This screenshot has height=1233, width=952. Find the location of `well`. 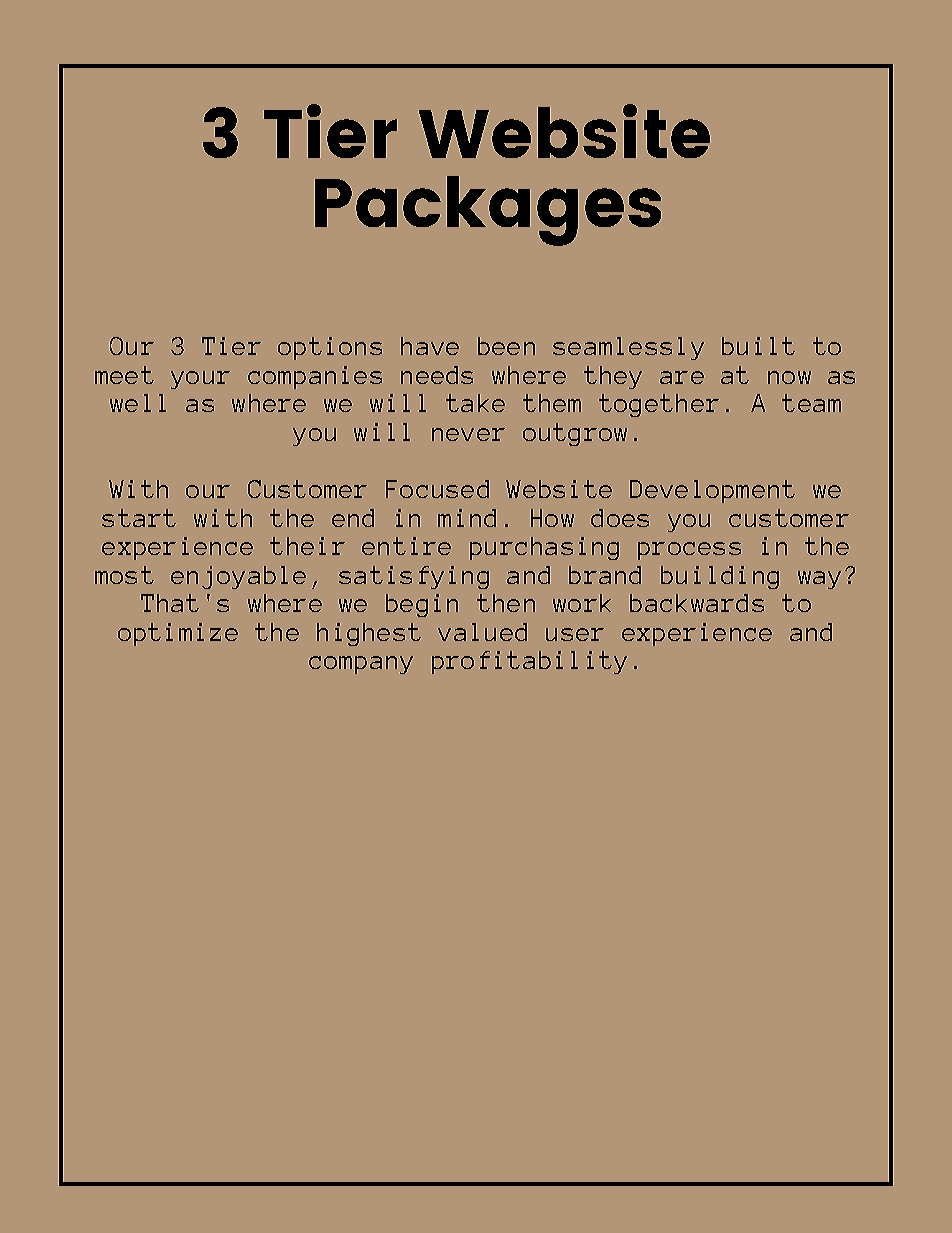

well is located at coordinates (138, 403).
